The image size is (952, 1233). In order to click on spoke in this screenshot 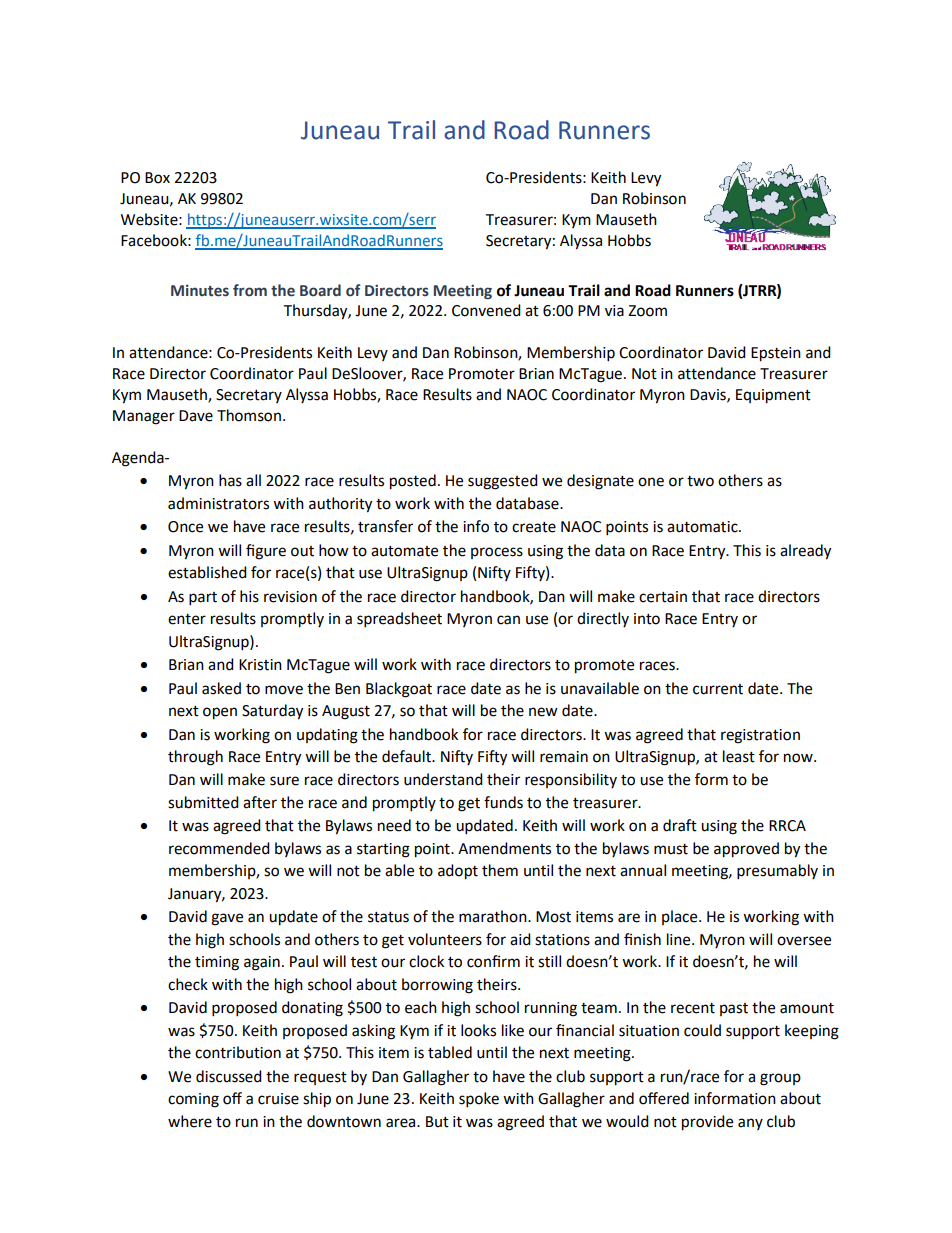, I will do `click(479, 1100)`.
